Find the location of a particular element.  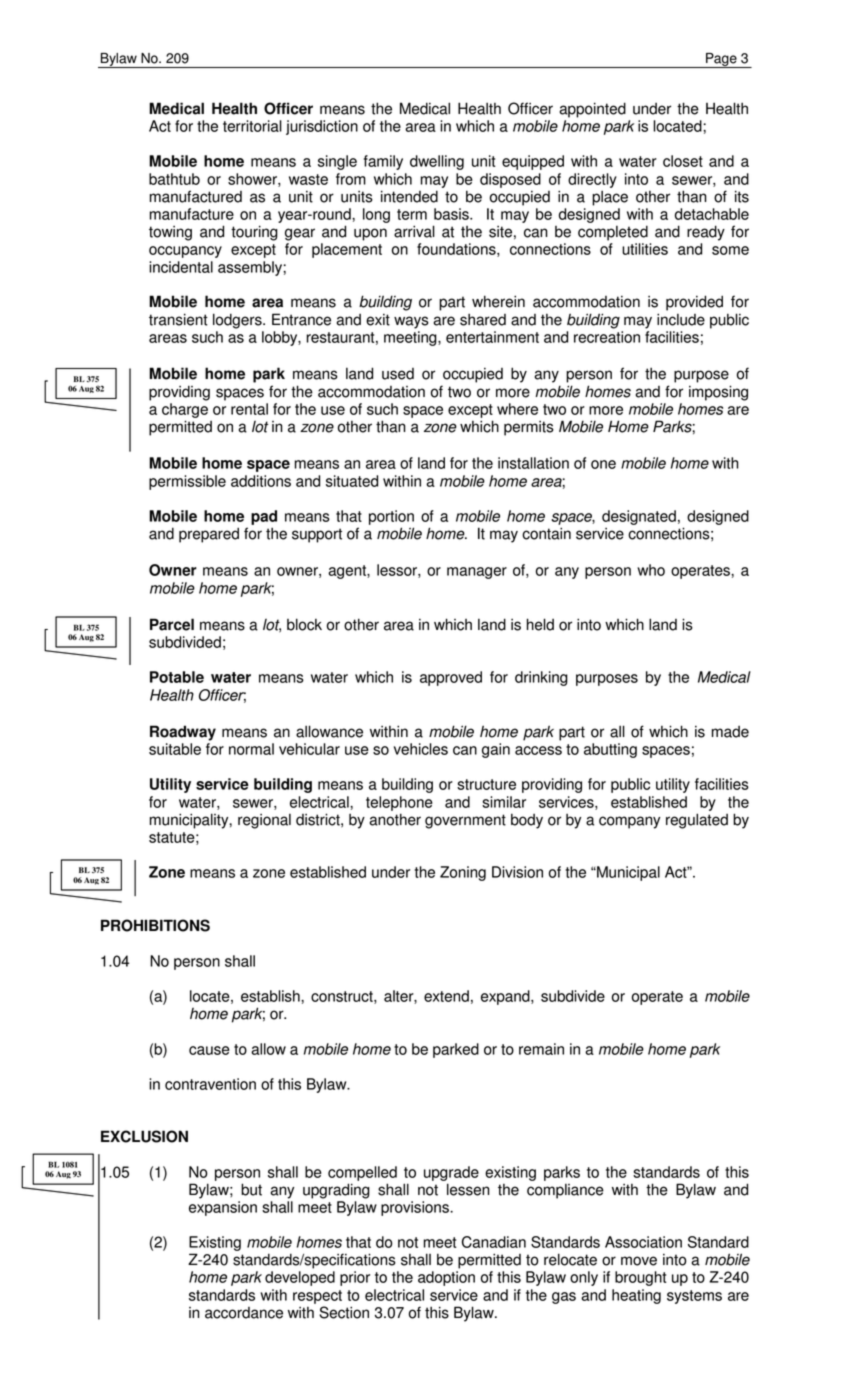

abutting is located at coordinates (610, 750).
